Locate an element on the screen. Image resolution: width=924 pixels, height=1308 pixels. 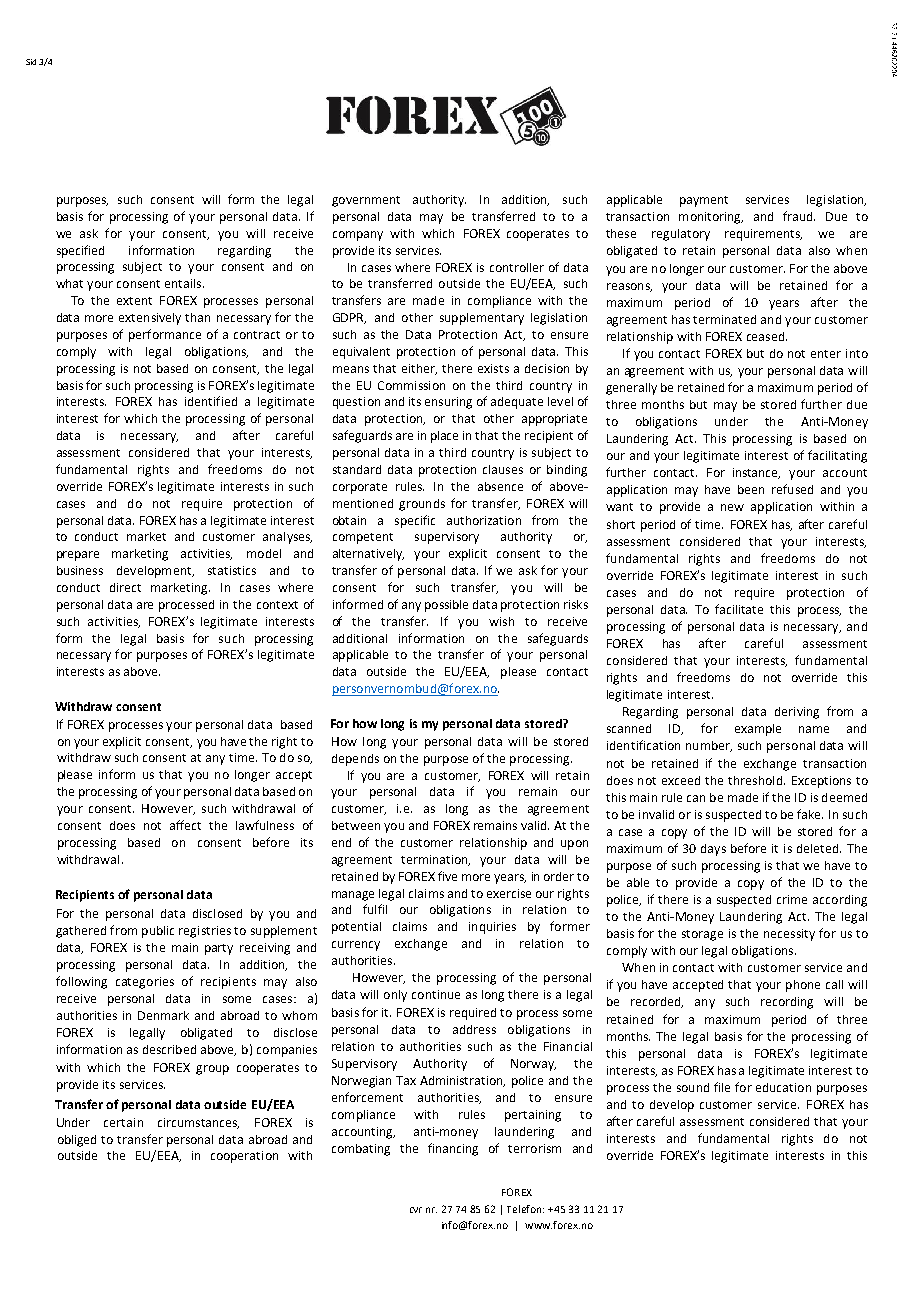
fraud is located at coordinates (799, 216).
